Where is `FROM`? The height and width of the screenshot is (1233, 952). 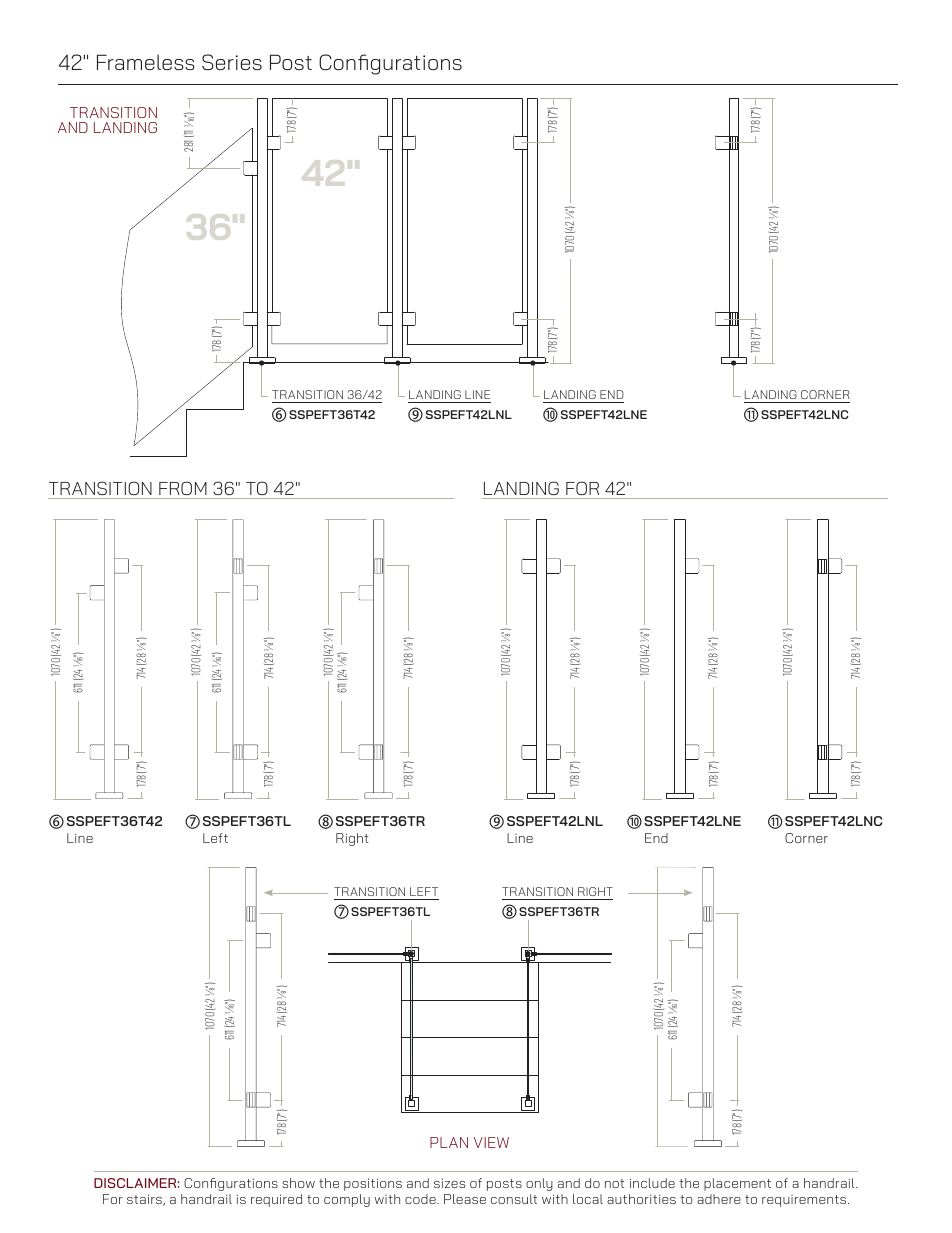 FROM is located at coordinates (183, 488).
